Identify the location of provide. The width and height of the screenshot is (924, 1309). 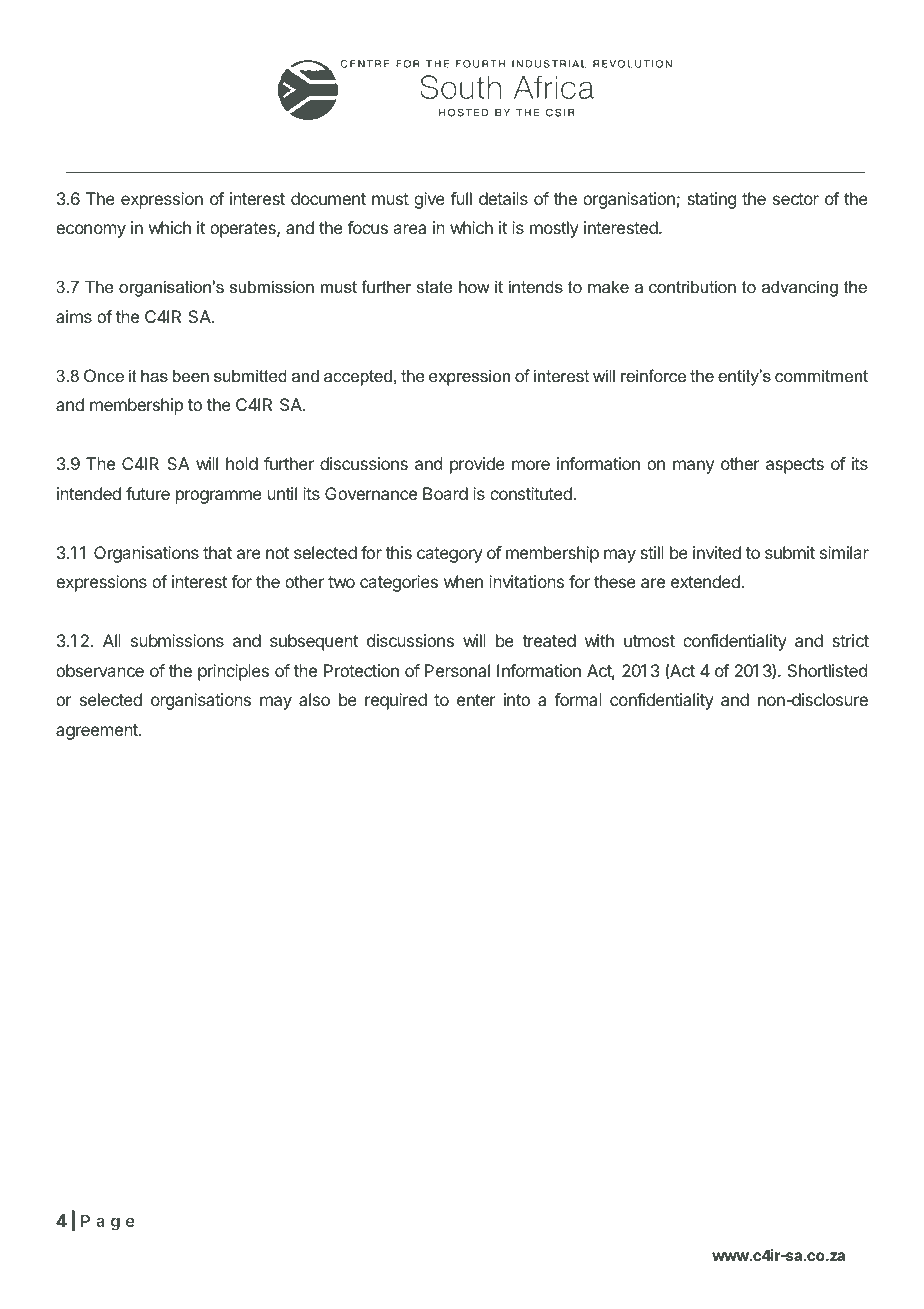
(477, 465).
